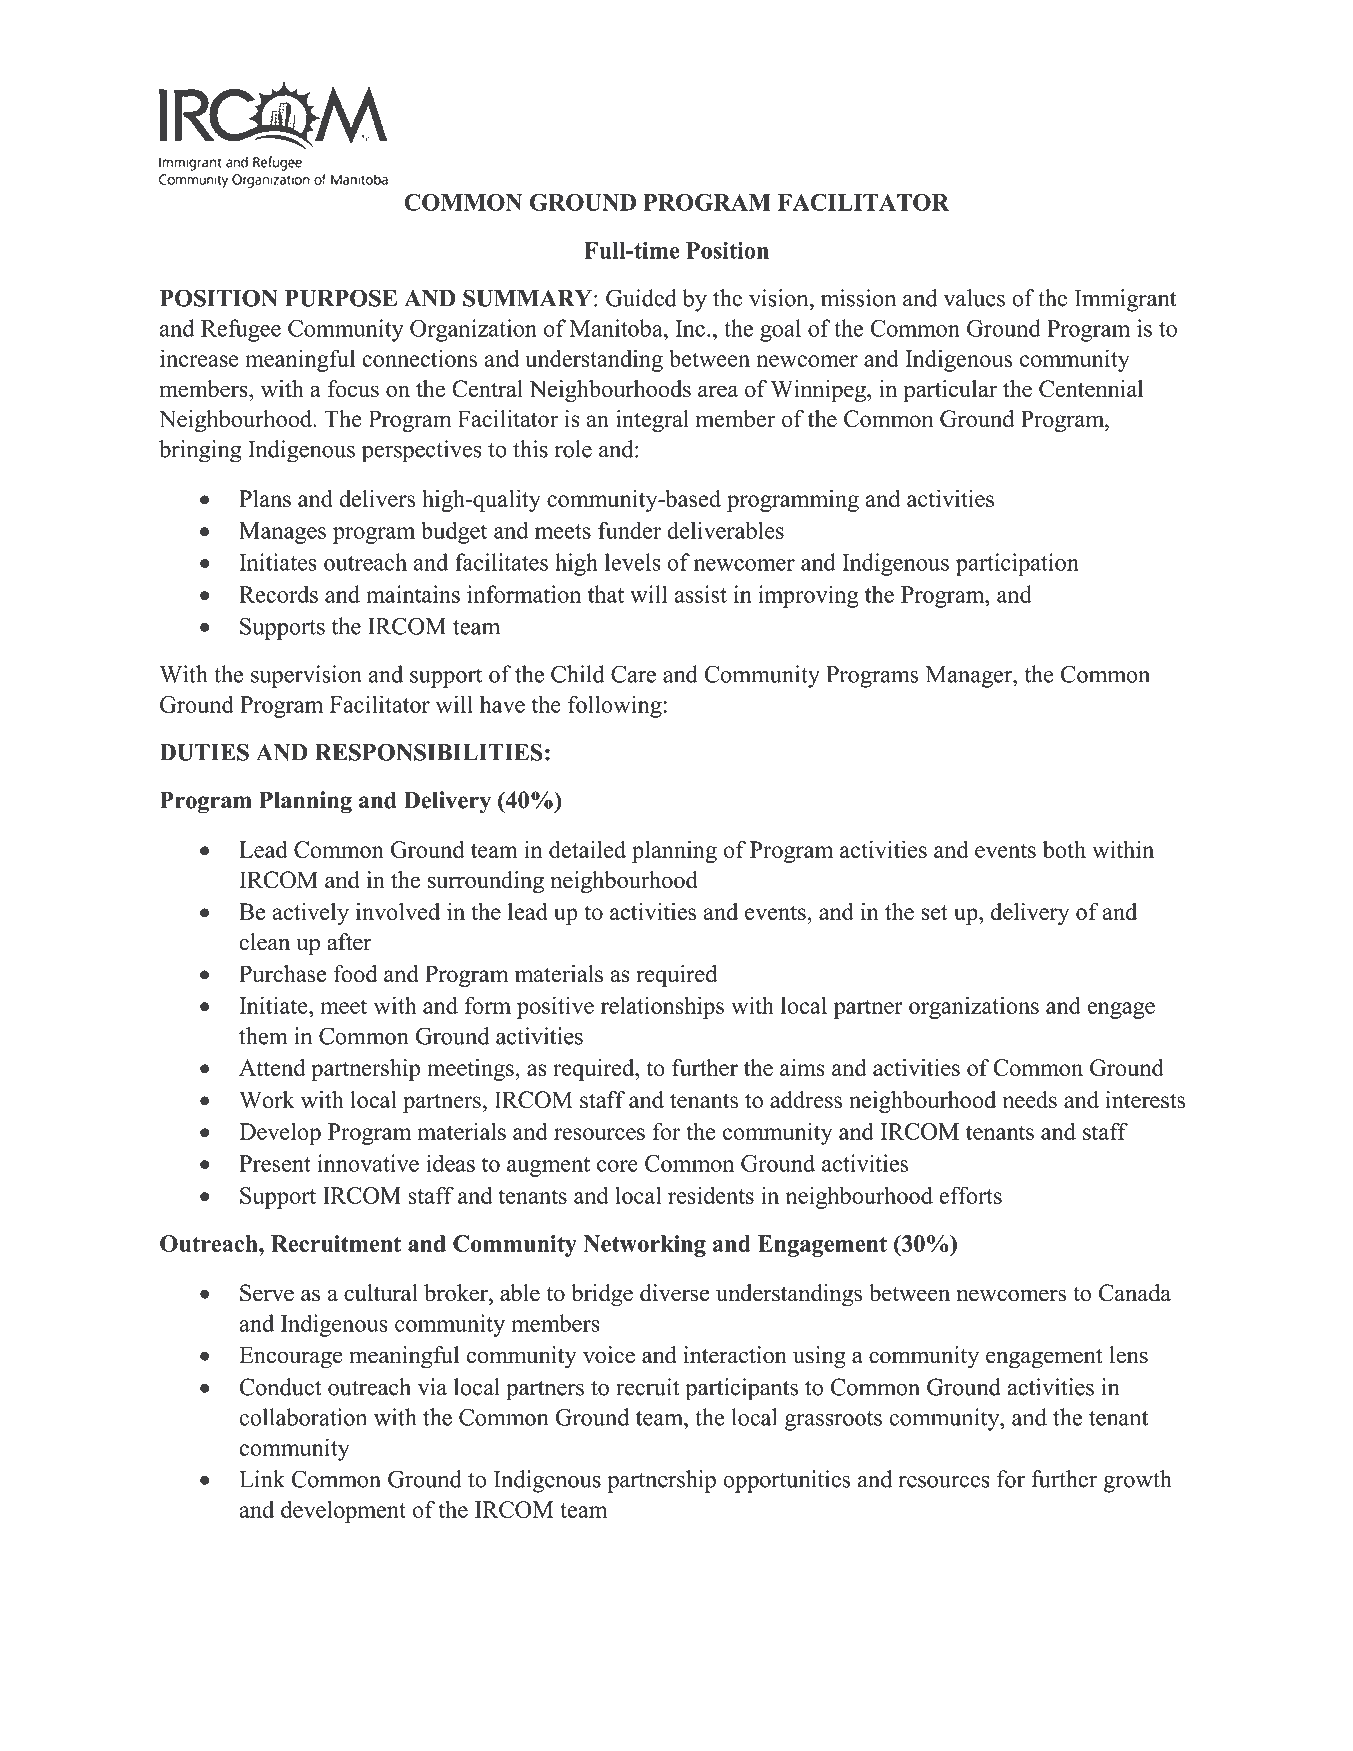  I want to click on PURPOSE, so click(341, 298).
